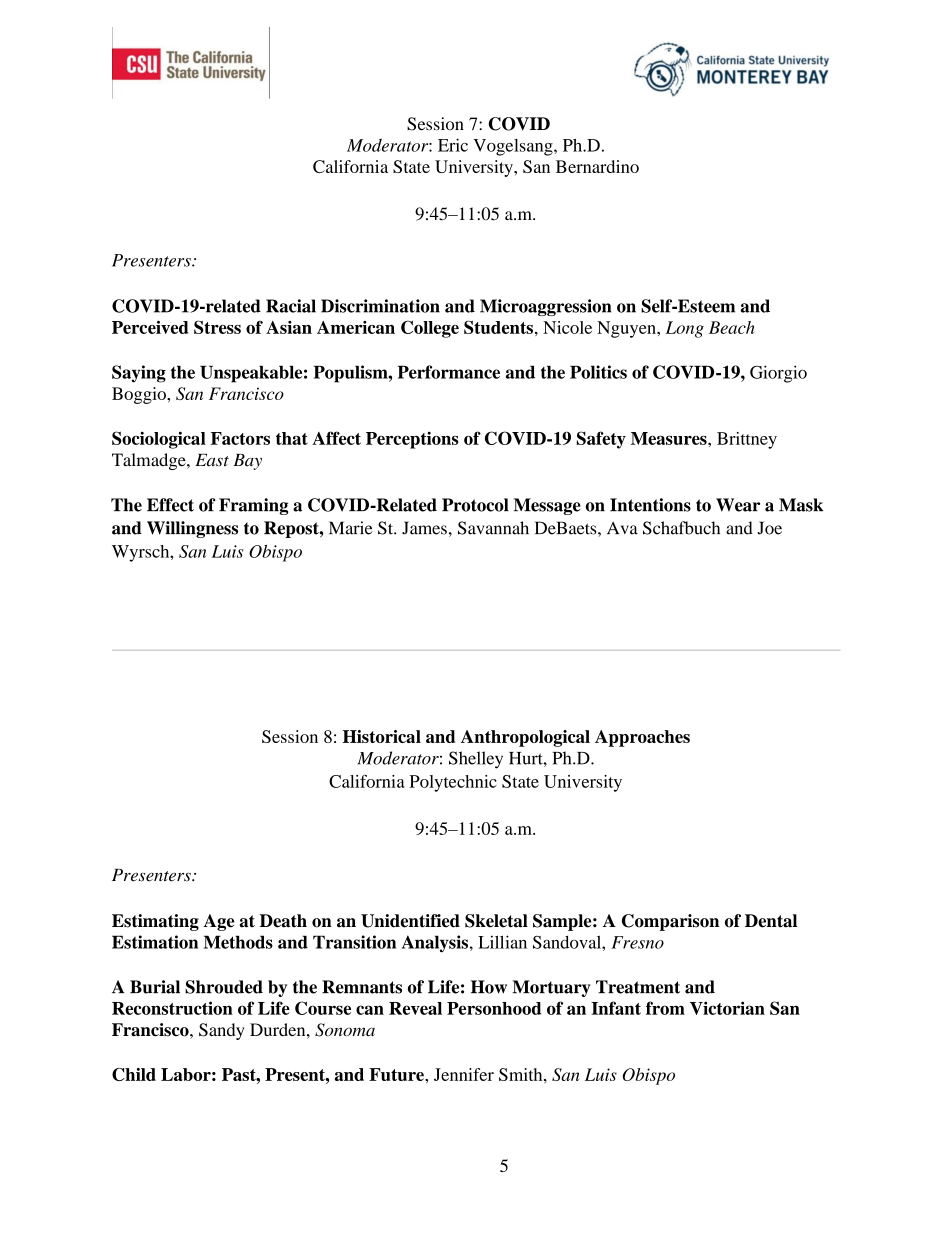 This screenshot has width=952, height=1233. What do you see at coordinates (240, 438) in the screenshot?
I see `Factors` at bounding box center [240, 438].
